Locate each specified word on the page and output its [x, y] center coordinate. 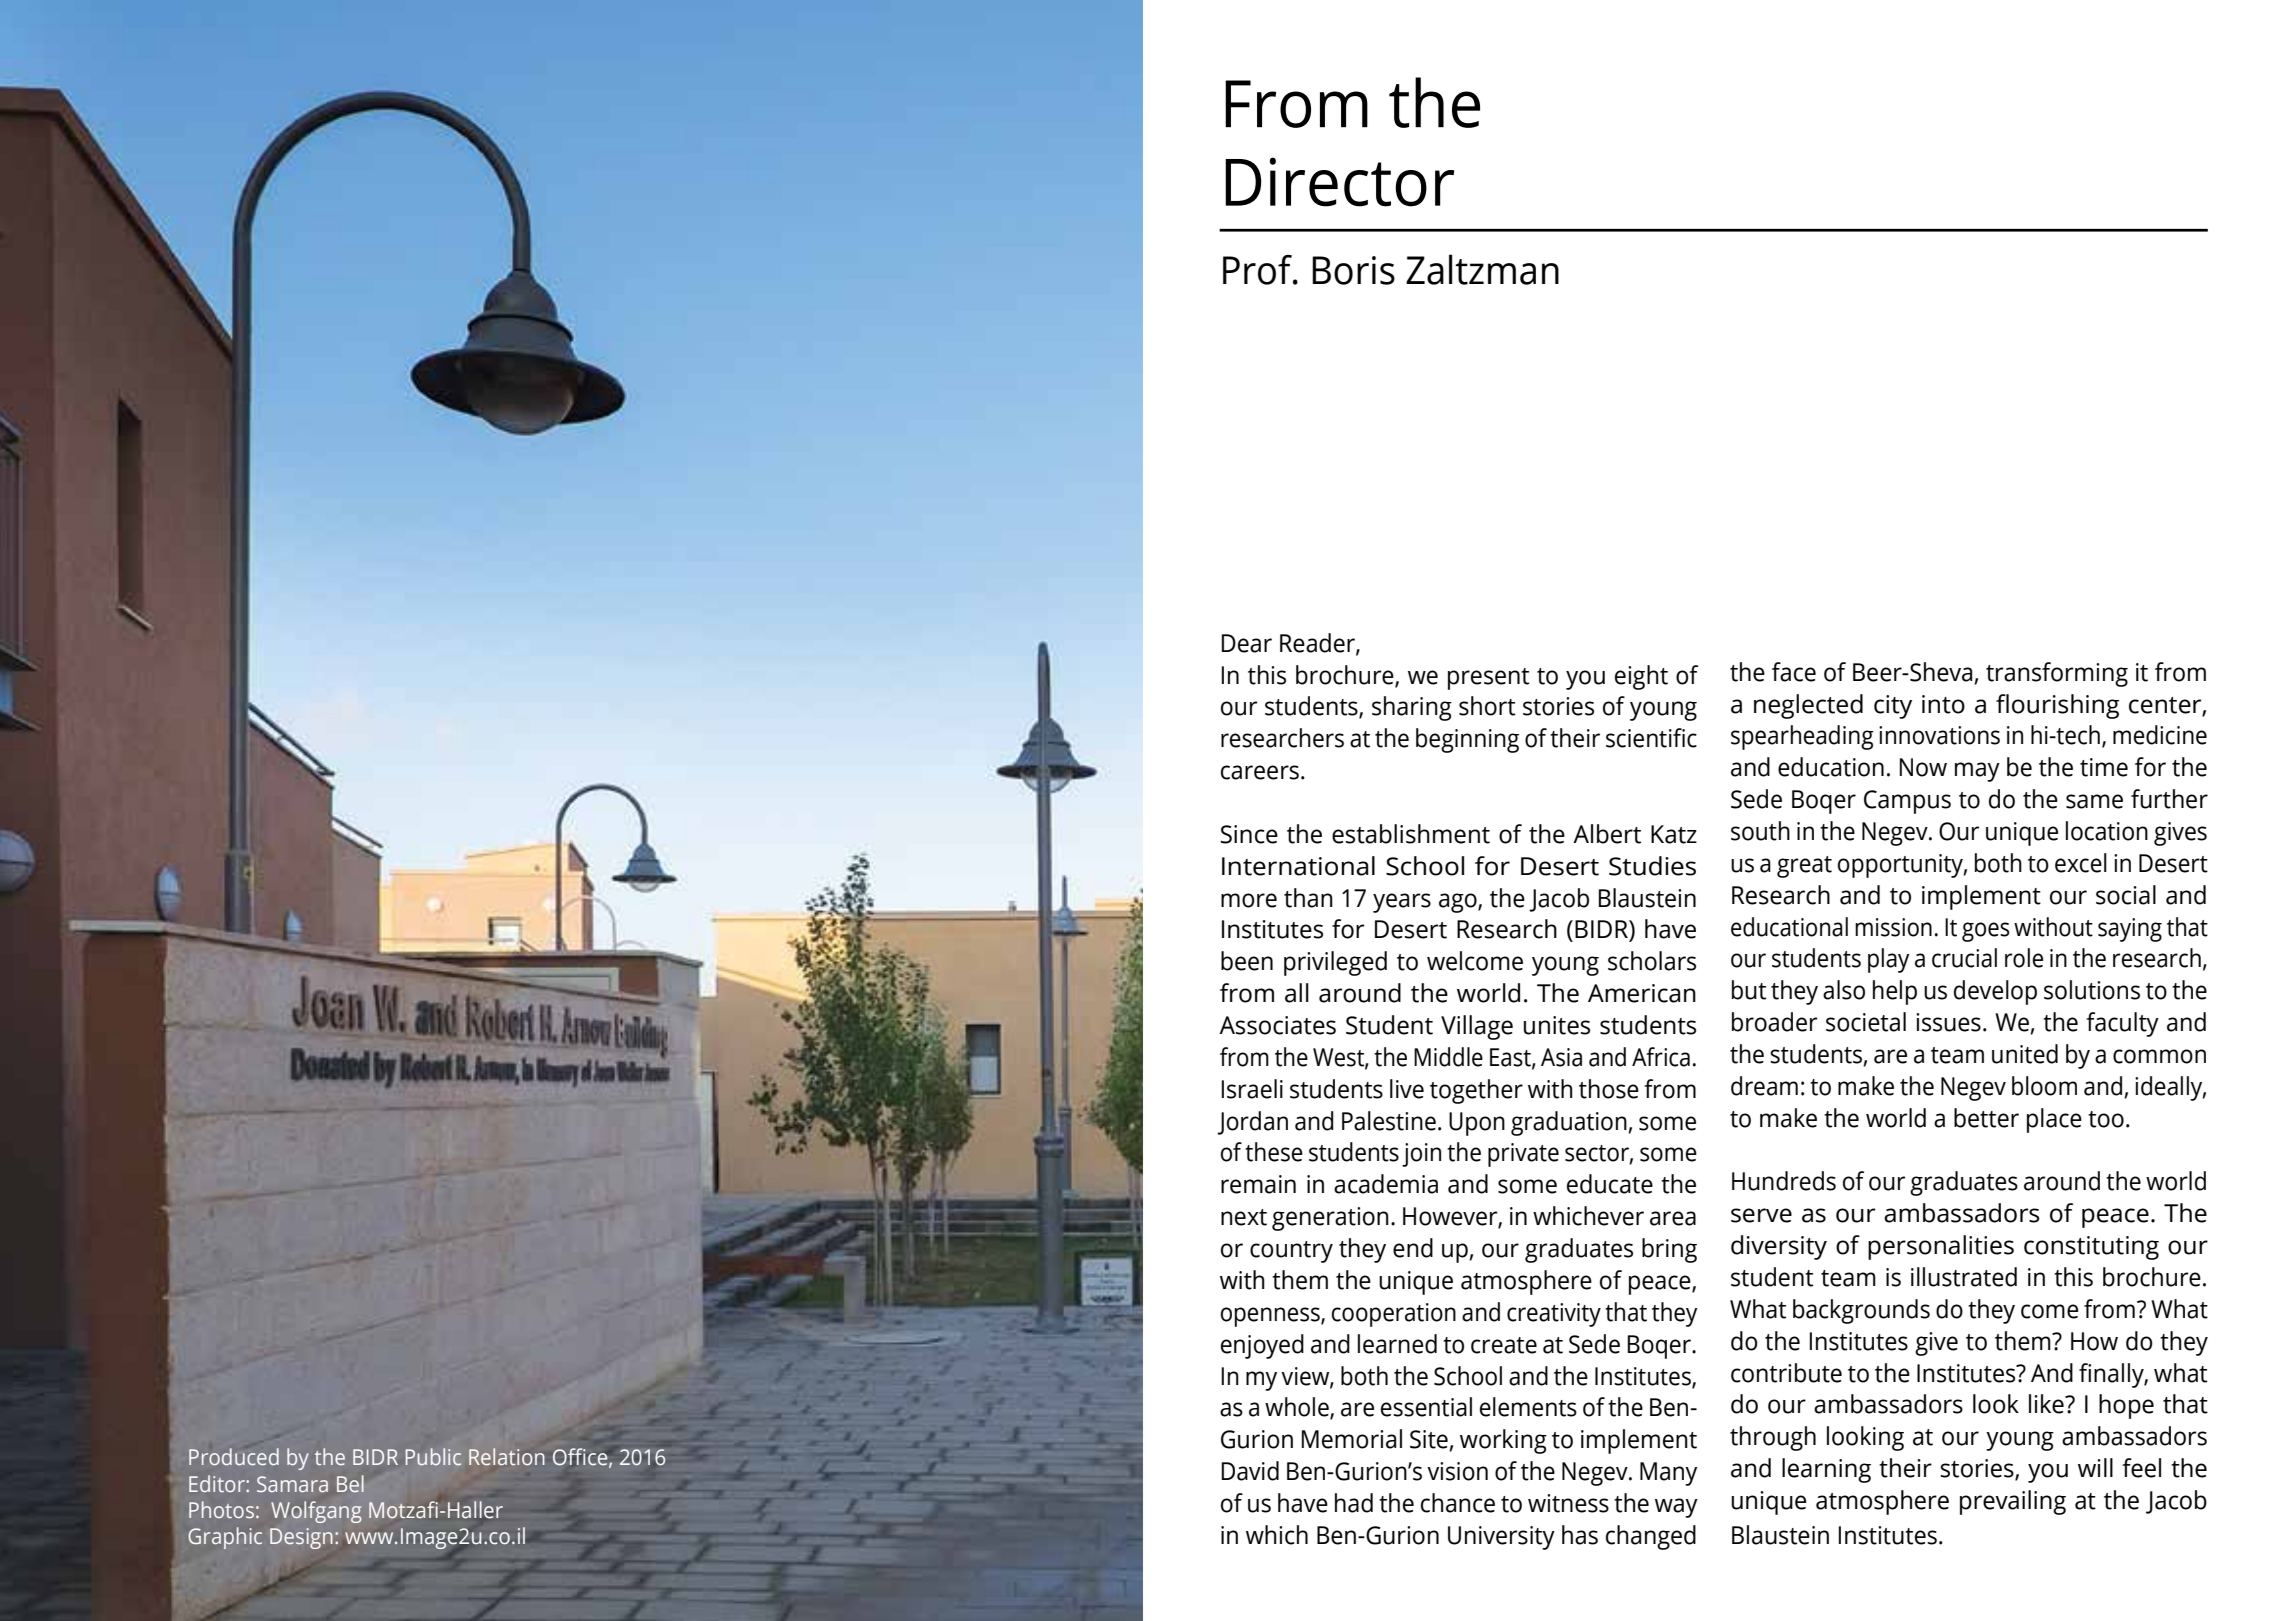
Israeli [1252, 1089]
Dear [1247, 643]
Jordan [1252, 1123]
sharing [1412, 708]
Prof [1258, 270]
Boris [1353, 270]
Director [1339, 182]
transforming [2057, 674]
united [2025, 1054]
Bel [350, 1484]
